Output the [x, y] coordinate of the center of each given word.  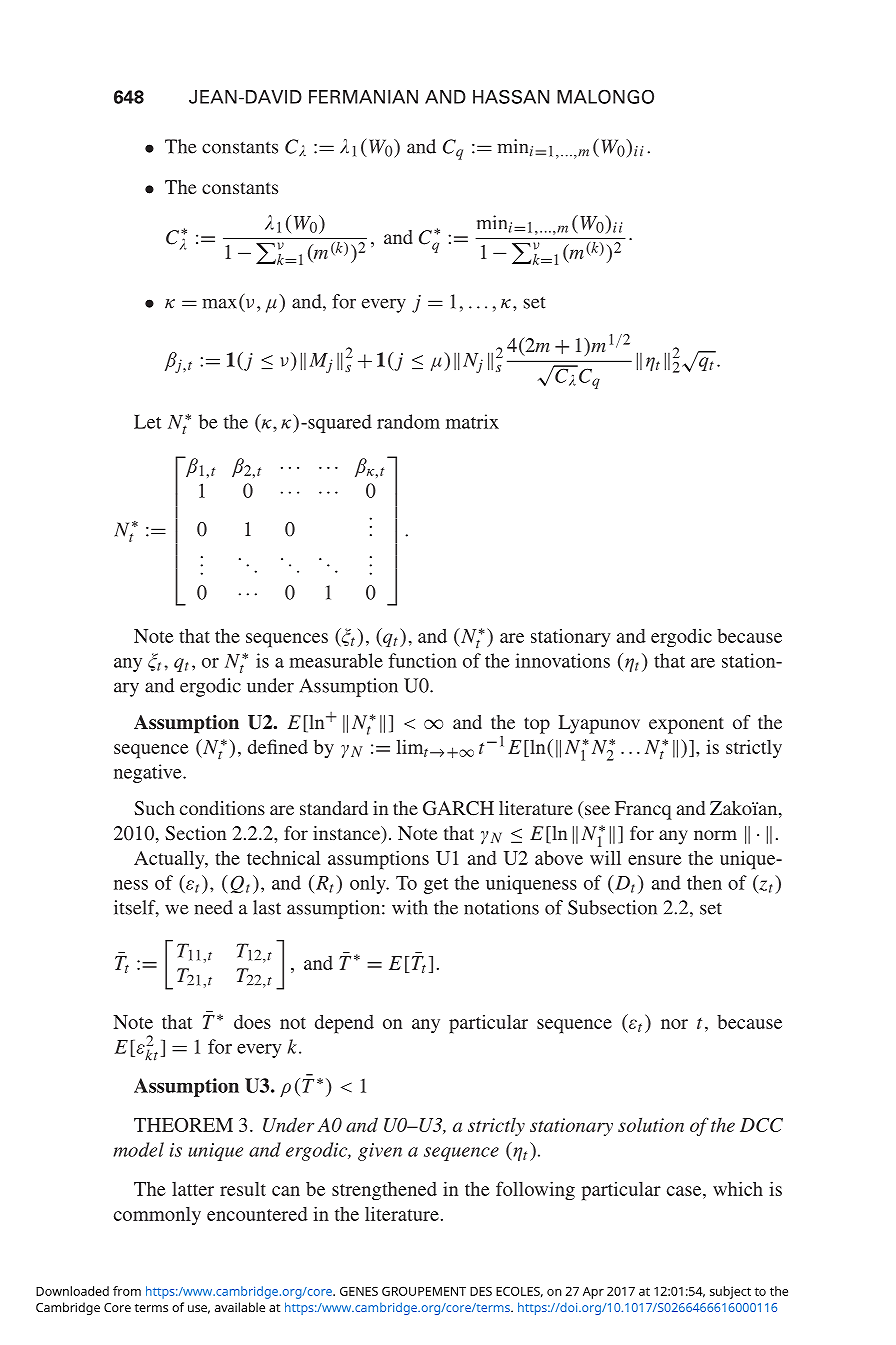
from [127, 1291]
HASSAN [511, 97]
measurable [336, 660]
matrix [472, 421]
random [408, 421]
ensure [655, 860]
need [213, 907]
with [410, 907]
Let [147, 422]
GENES [359, 1291]
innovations [562, 660]
